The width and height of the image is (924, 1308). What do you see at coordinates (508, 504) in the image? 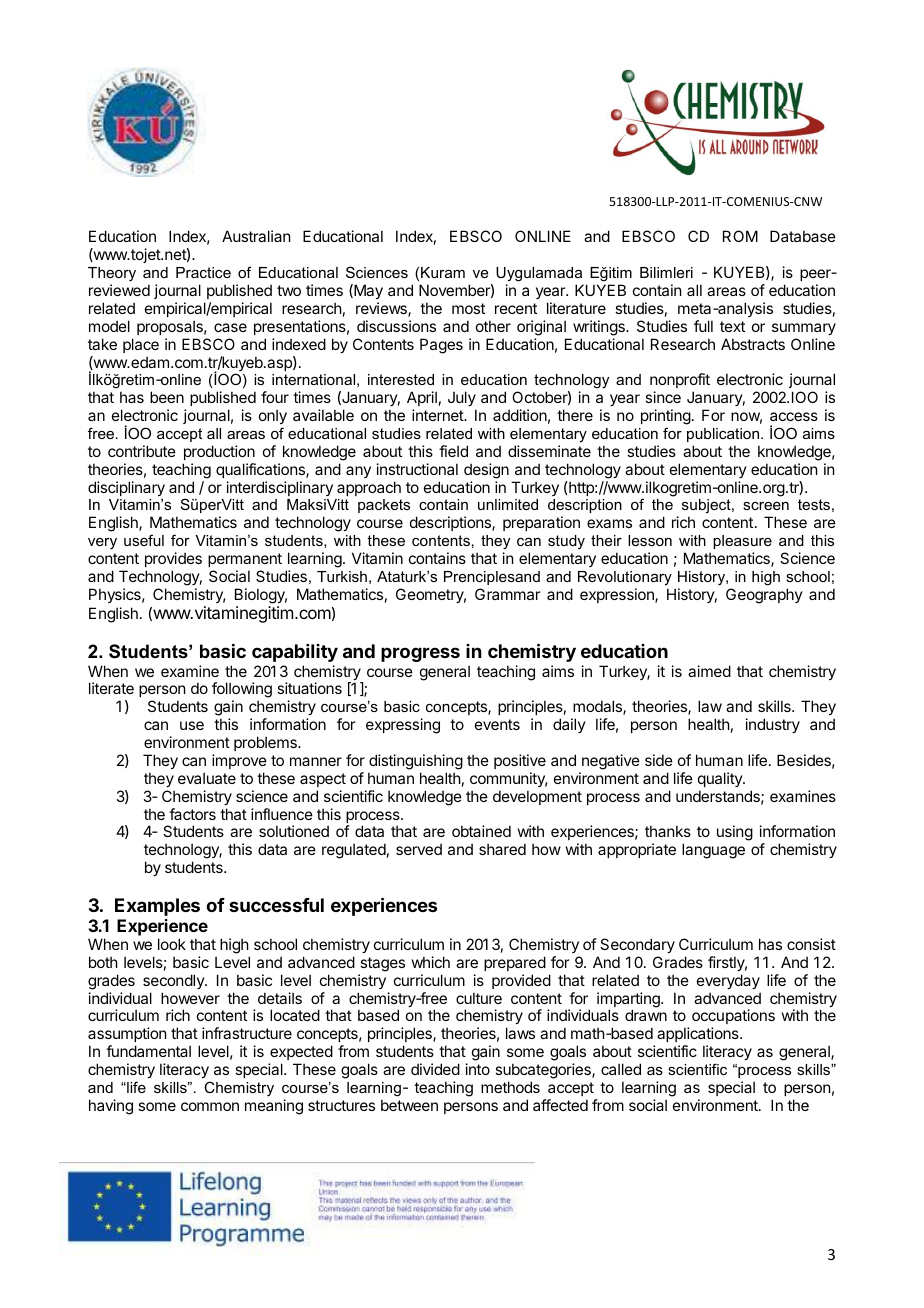
I see `unlimited` at bounding box center [508, 504].
